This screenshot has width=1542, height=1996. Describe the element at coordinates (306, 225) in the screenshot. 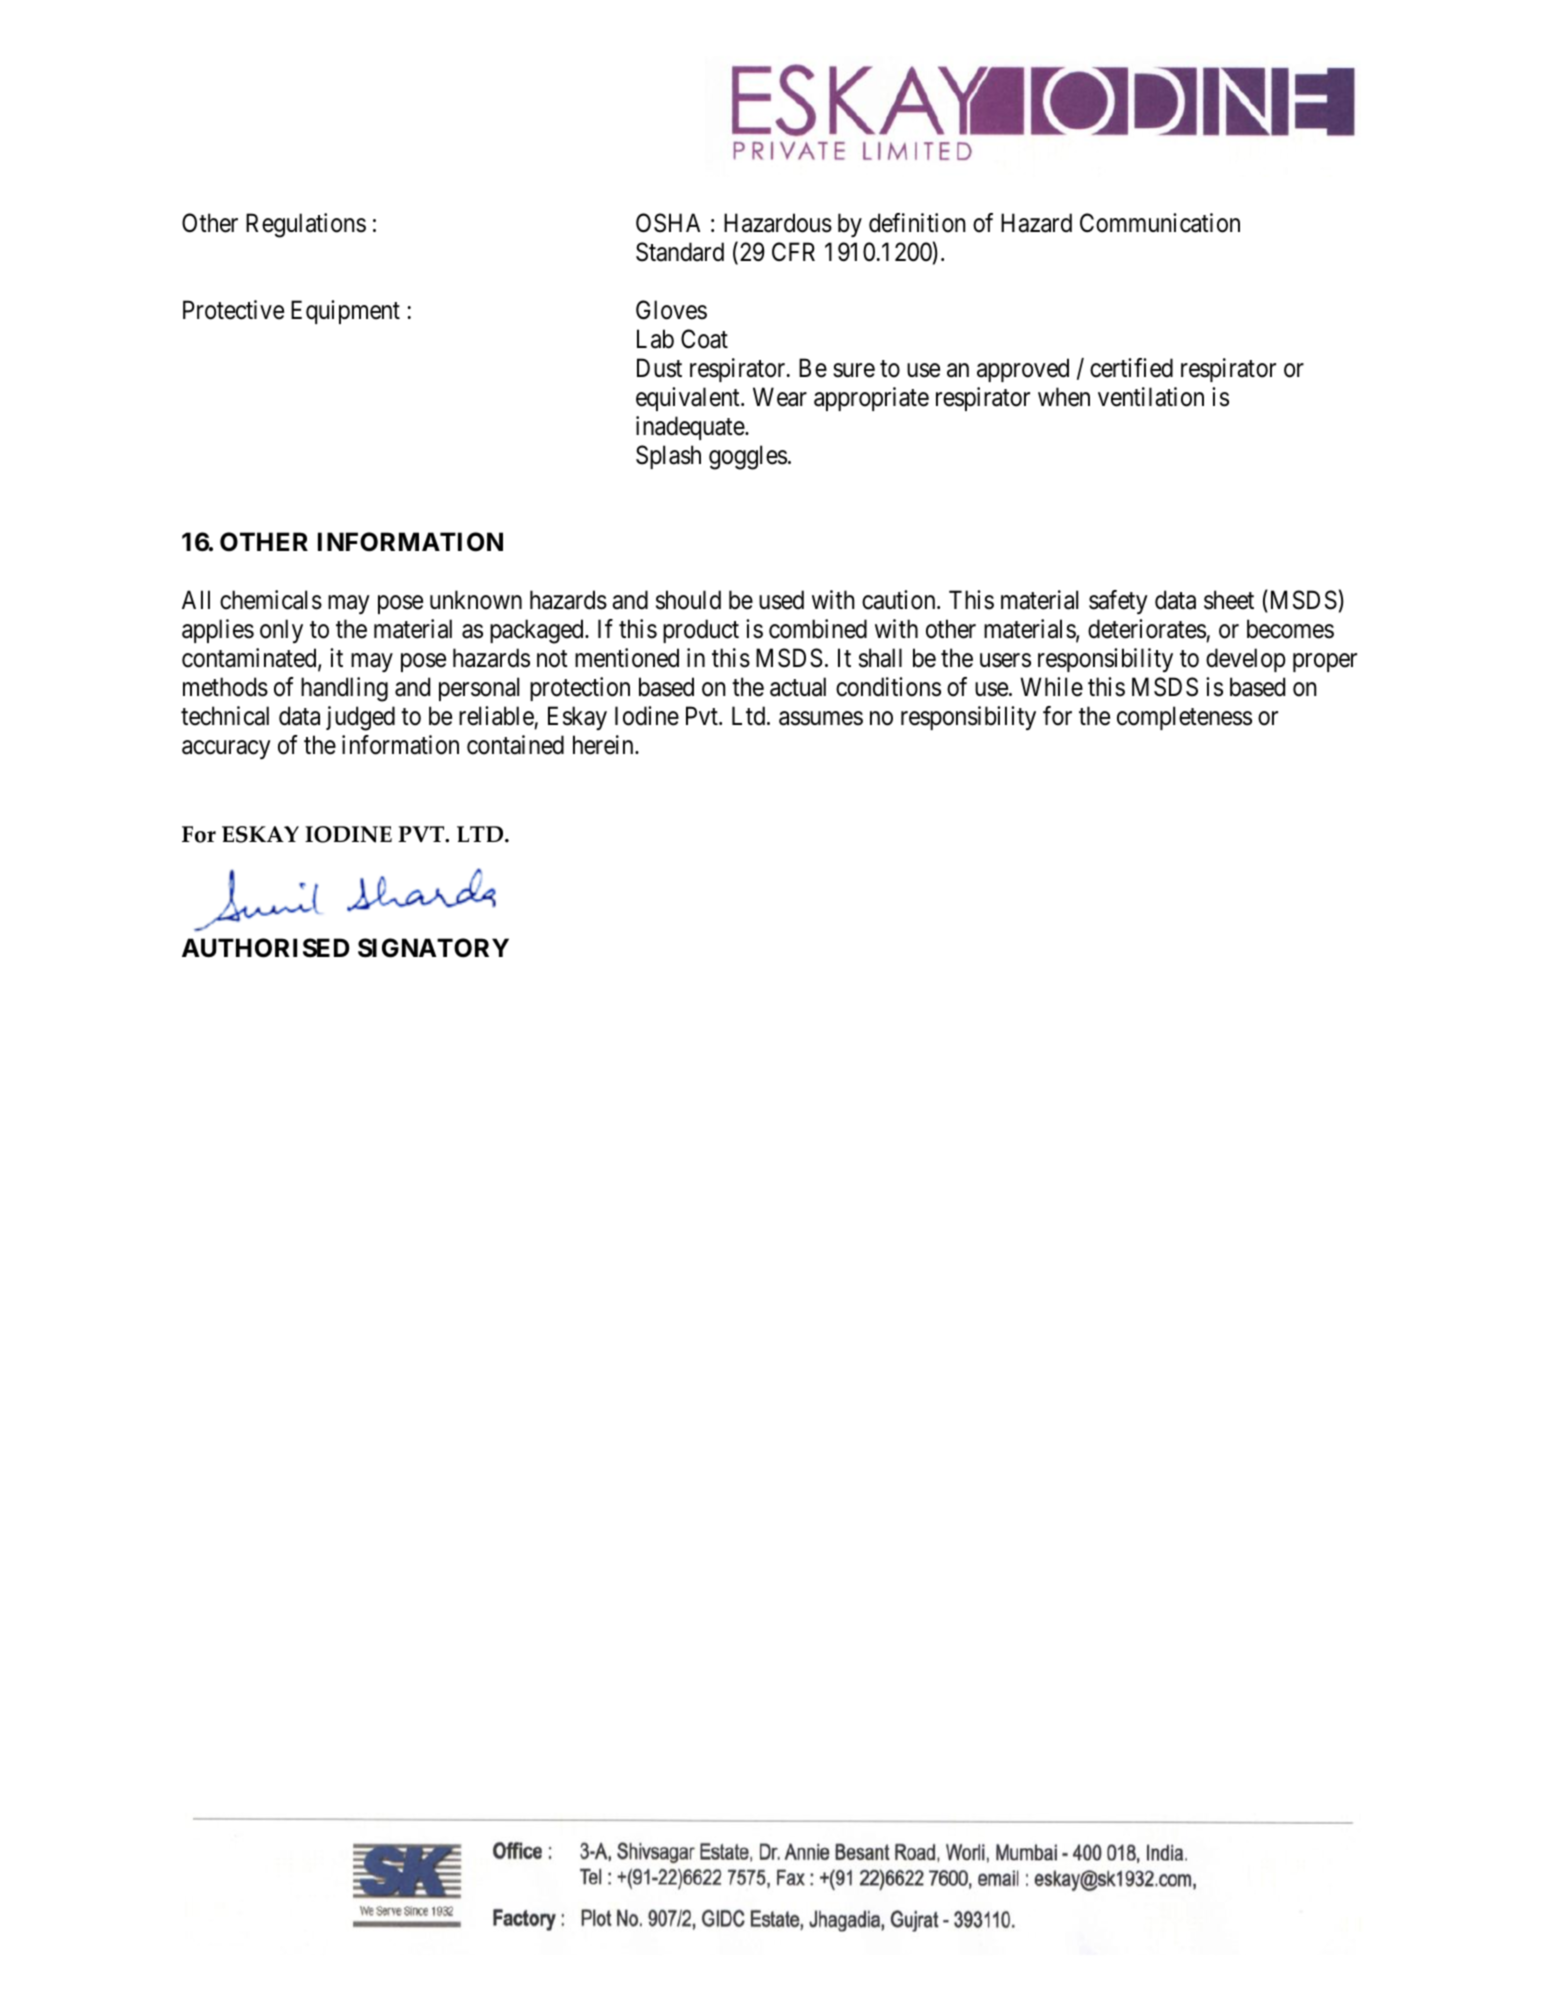

I see `Regulations` at that location.
